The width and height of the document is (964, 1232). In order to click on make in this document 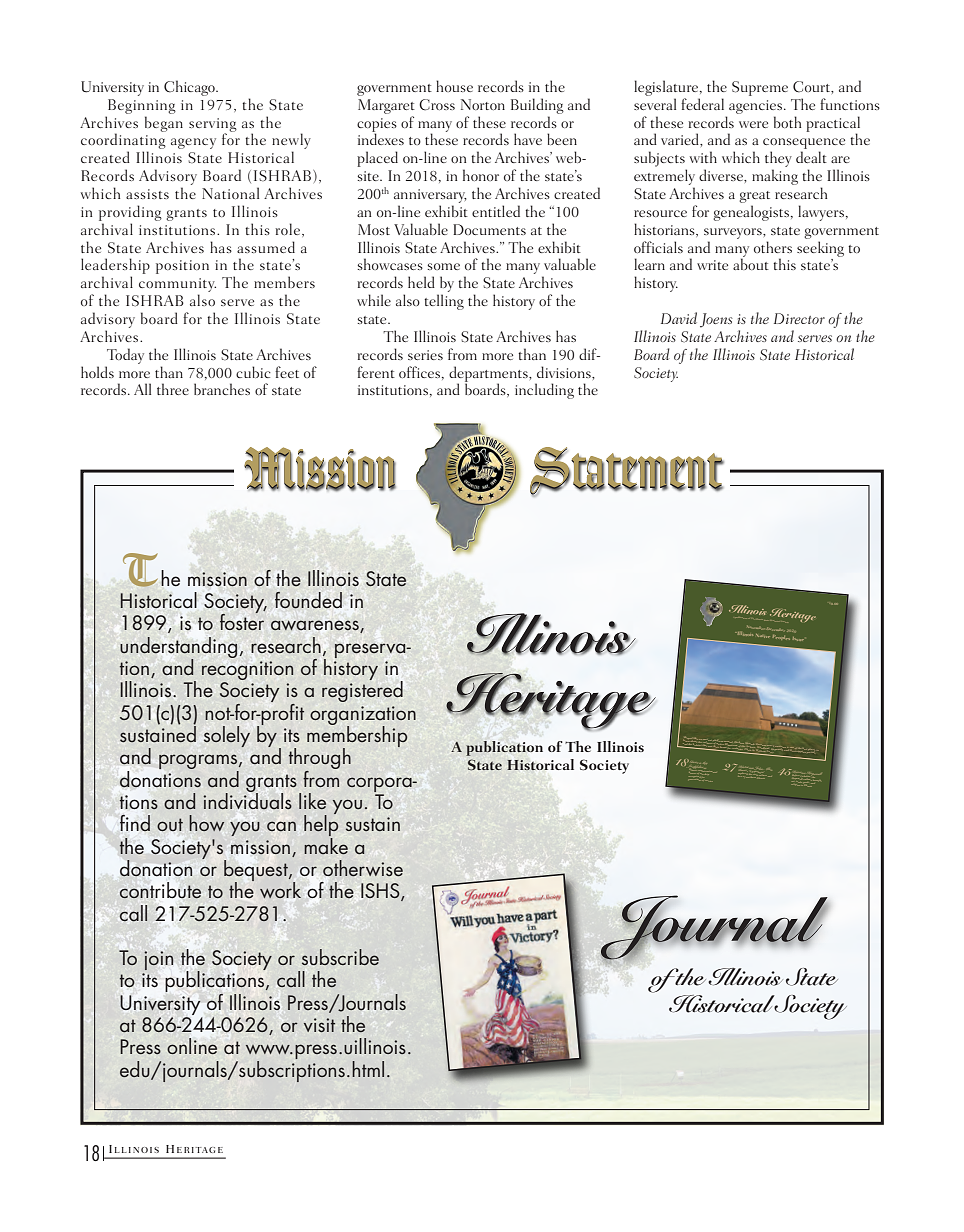, I will do `click(326, 844)`.
